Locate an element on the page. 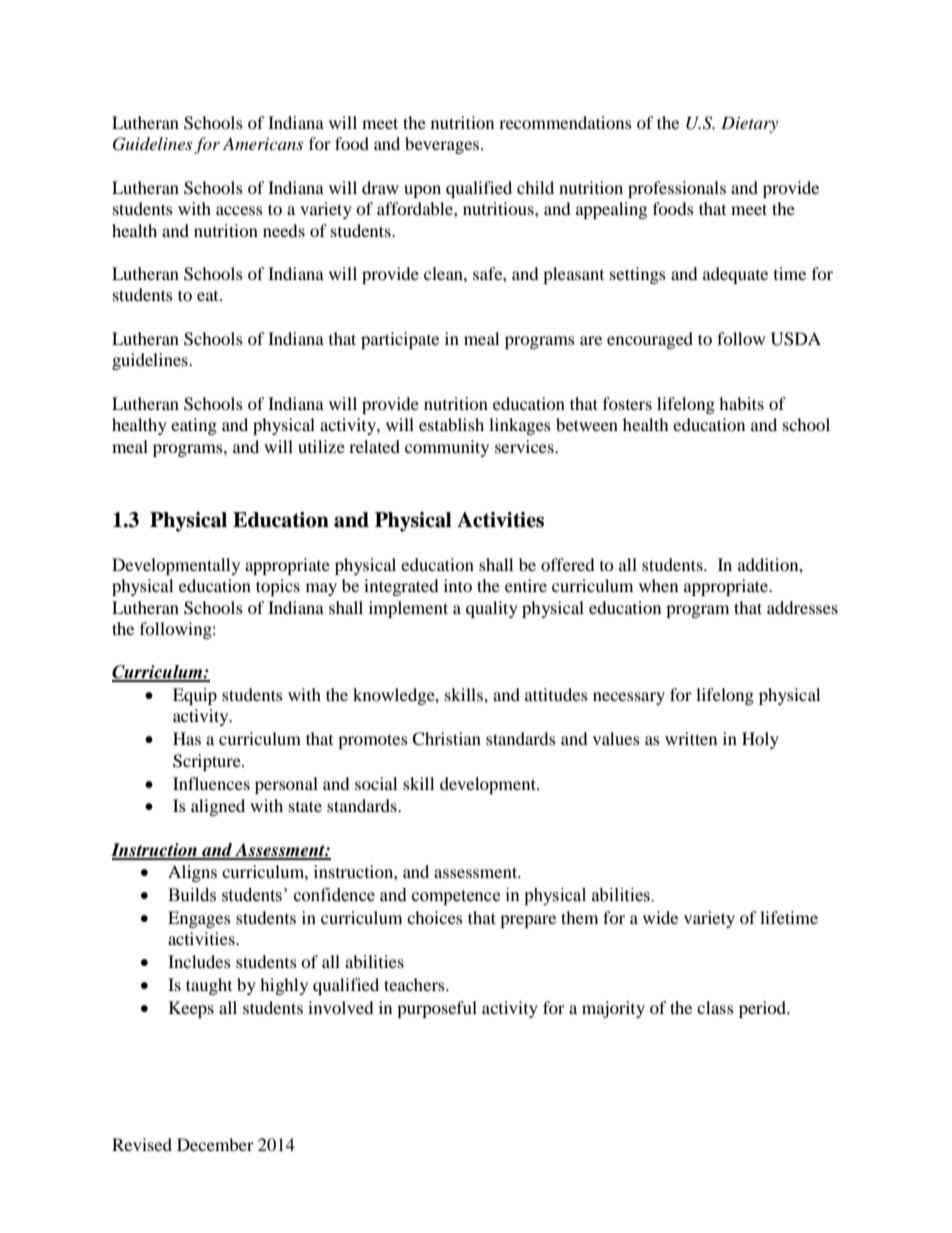 The height and width of the document is (1233, 952). topics is located at coordinates (278, 587).
